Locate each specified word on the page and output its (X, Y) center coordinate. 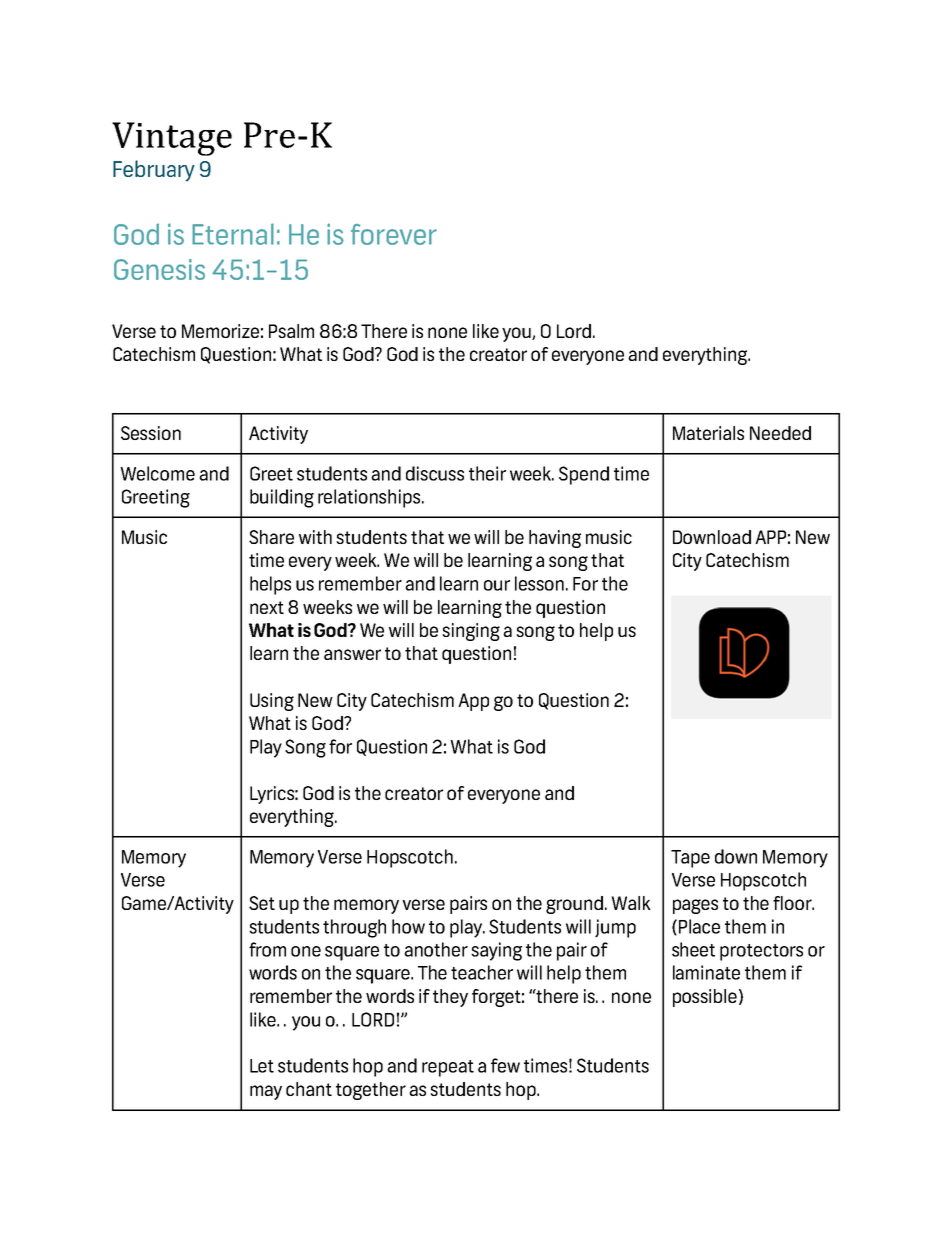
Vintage (172, 139)
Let (262, 1066)
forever (394, 234)
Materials (708, 433)
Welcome (157, 473)
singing (471, 632)
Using (272, 702)
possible (705, 998)
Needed (780, 433)
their (487, 473)
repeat (448, 1068)
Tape (690, 859)
